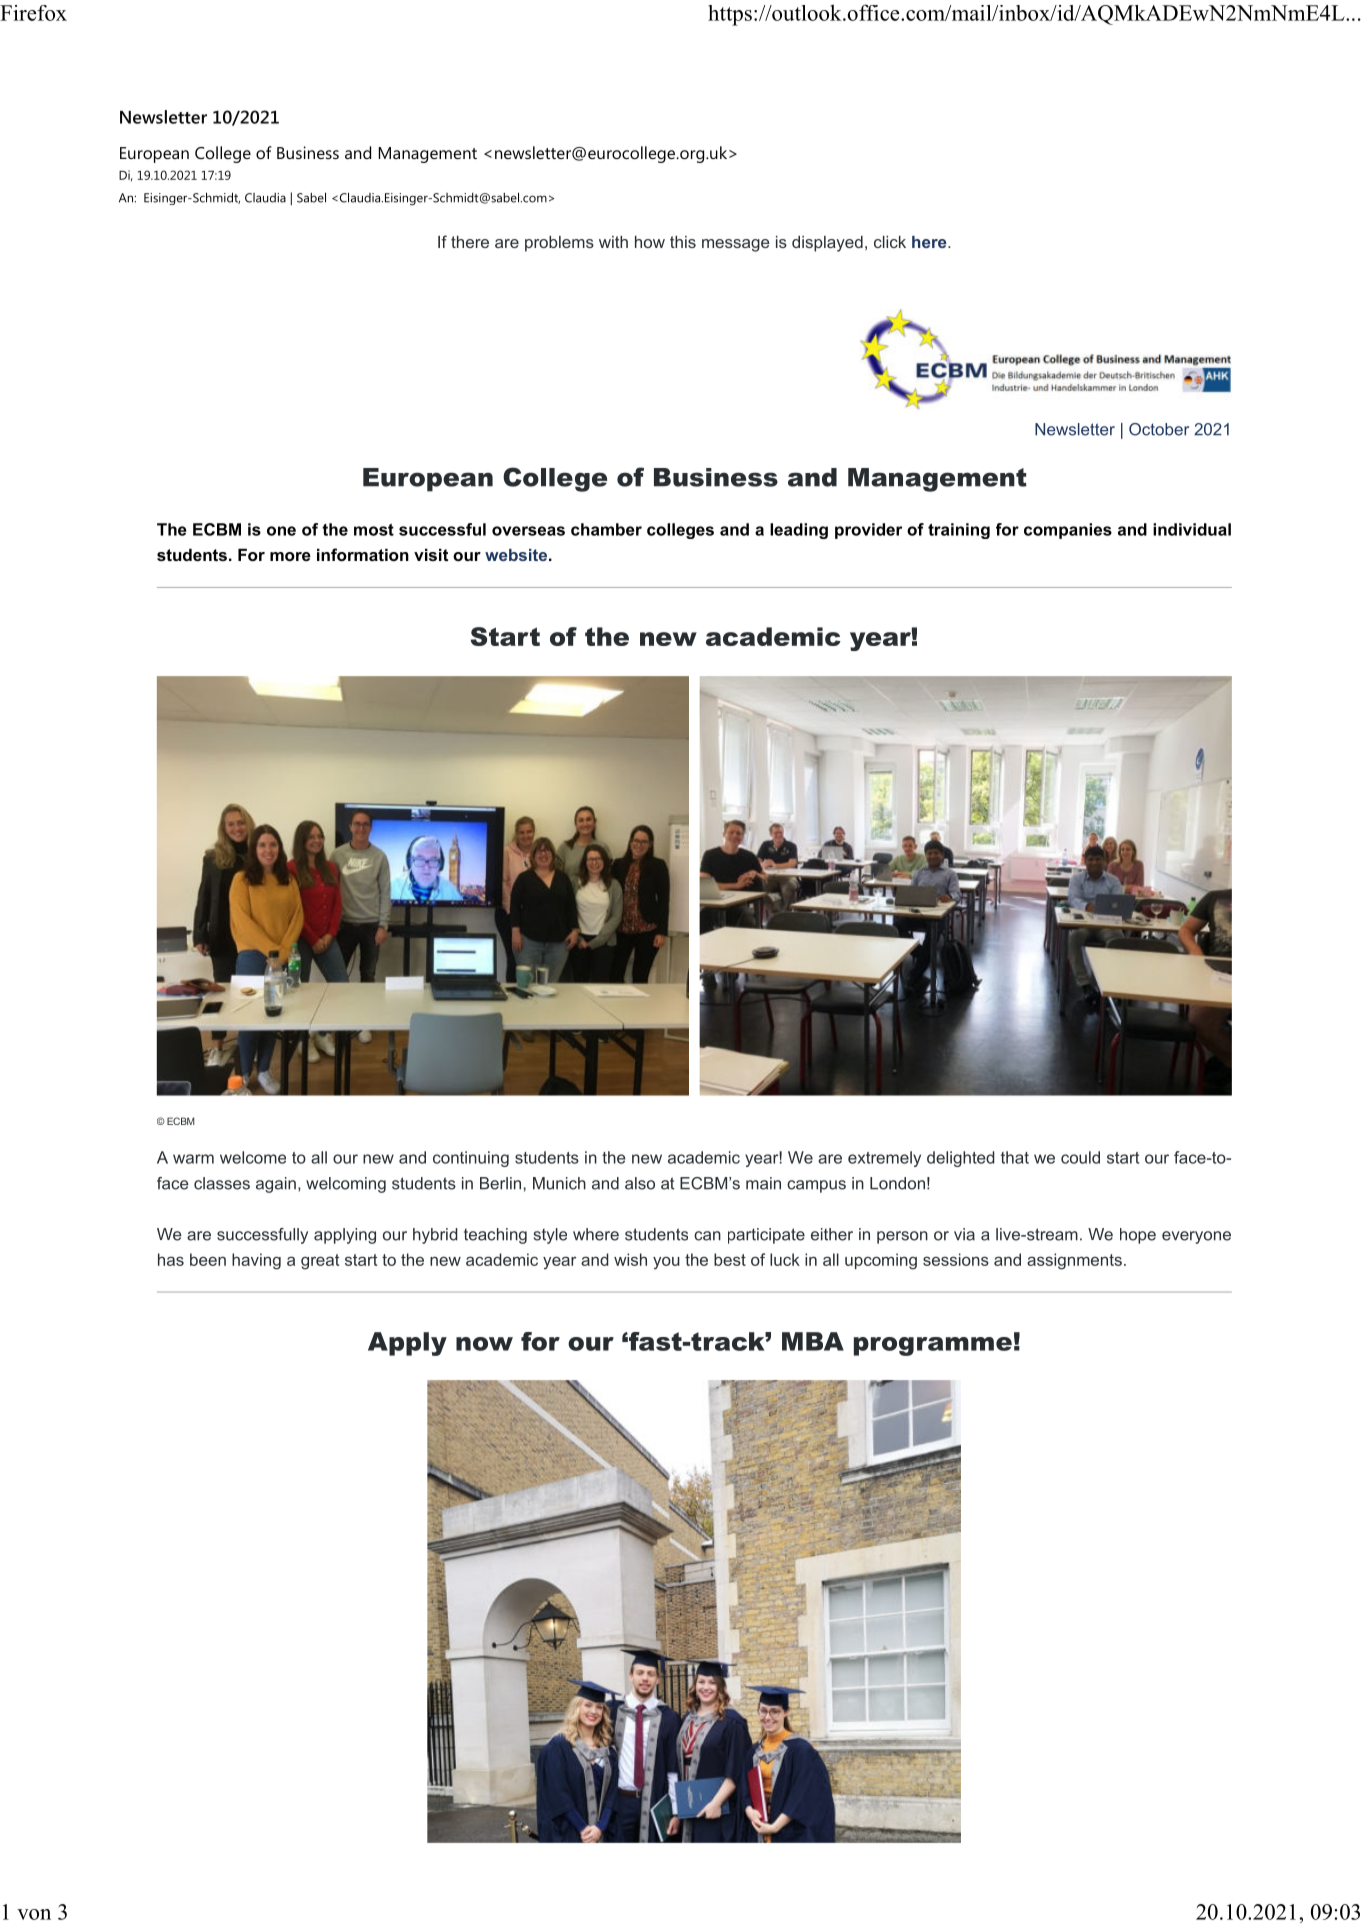 The image size is (1362, 1924). Describe the element at coordinates (890, 242) in the document. I see `click` at that location.
